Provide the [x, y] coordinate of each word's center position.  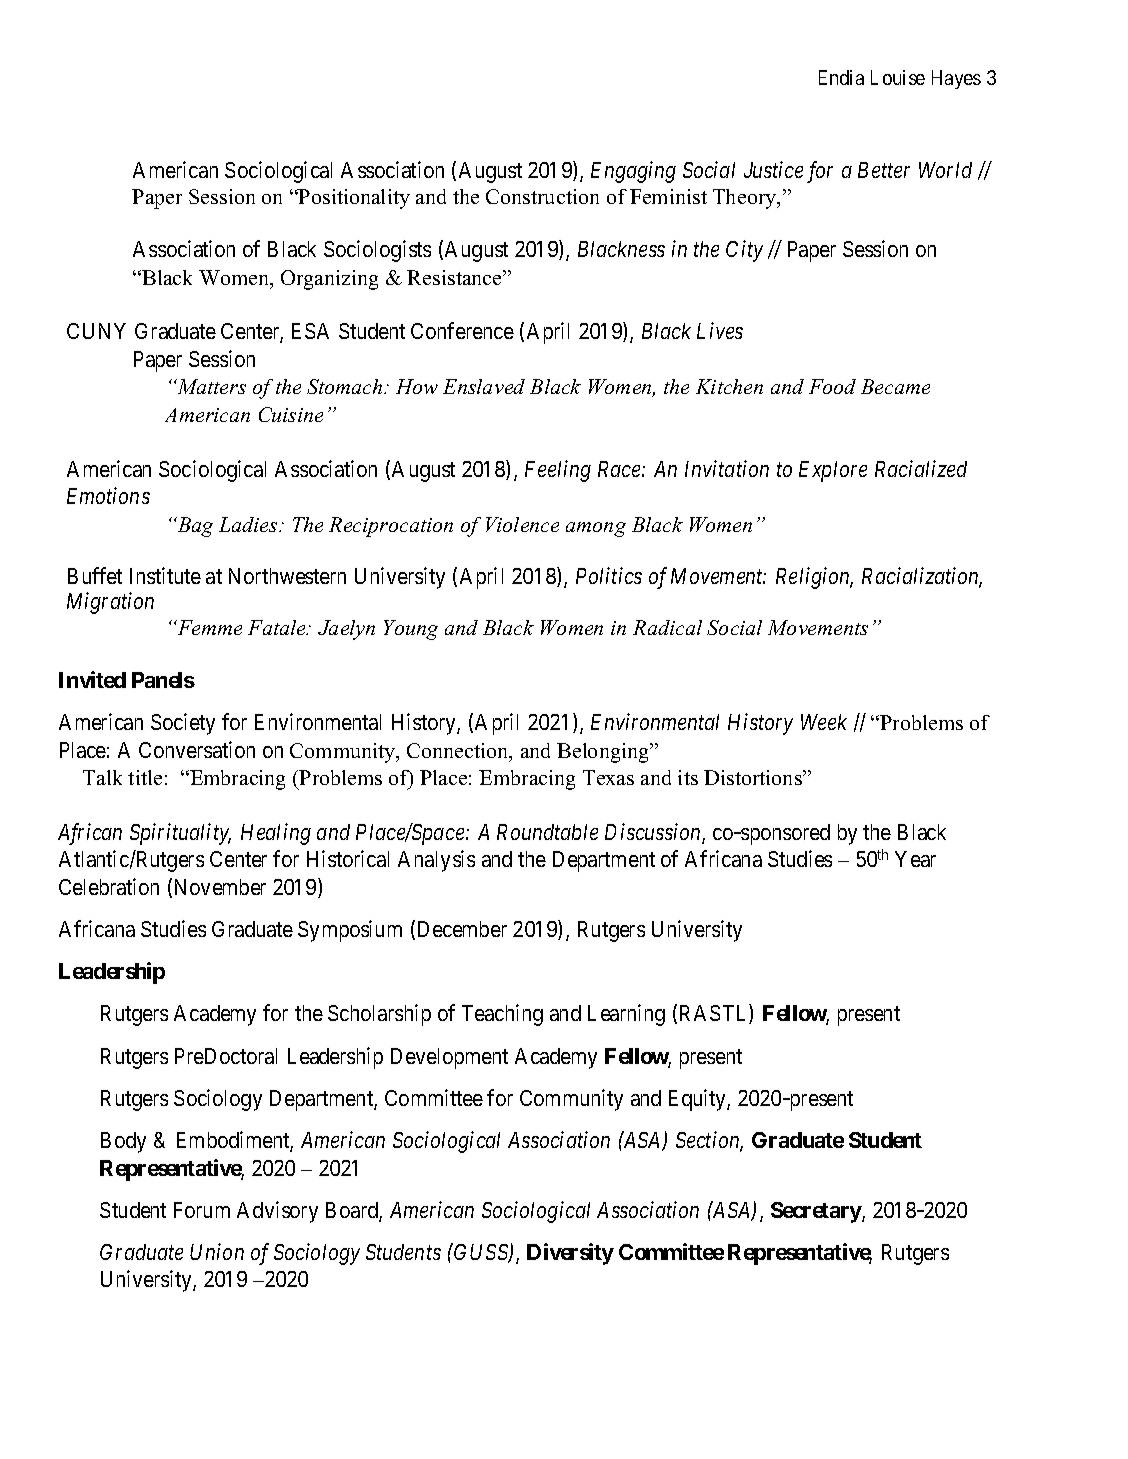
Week [824, 722]
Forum [202, 1210]
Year [915, 859]
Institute [165, 575]
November [220, 887]
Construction [542, 196]
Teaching [502, 1015]
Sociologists [377, 251]
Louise [898, 77]
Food [832, 386]
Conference [462, 330]
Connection [459, 752]
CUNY [96, 331]
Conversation [197, 749]
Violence [522, 524]
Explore [833, 471]
